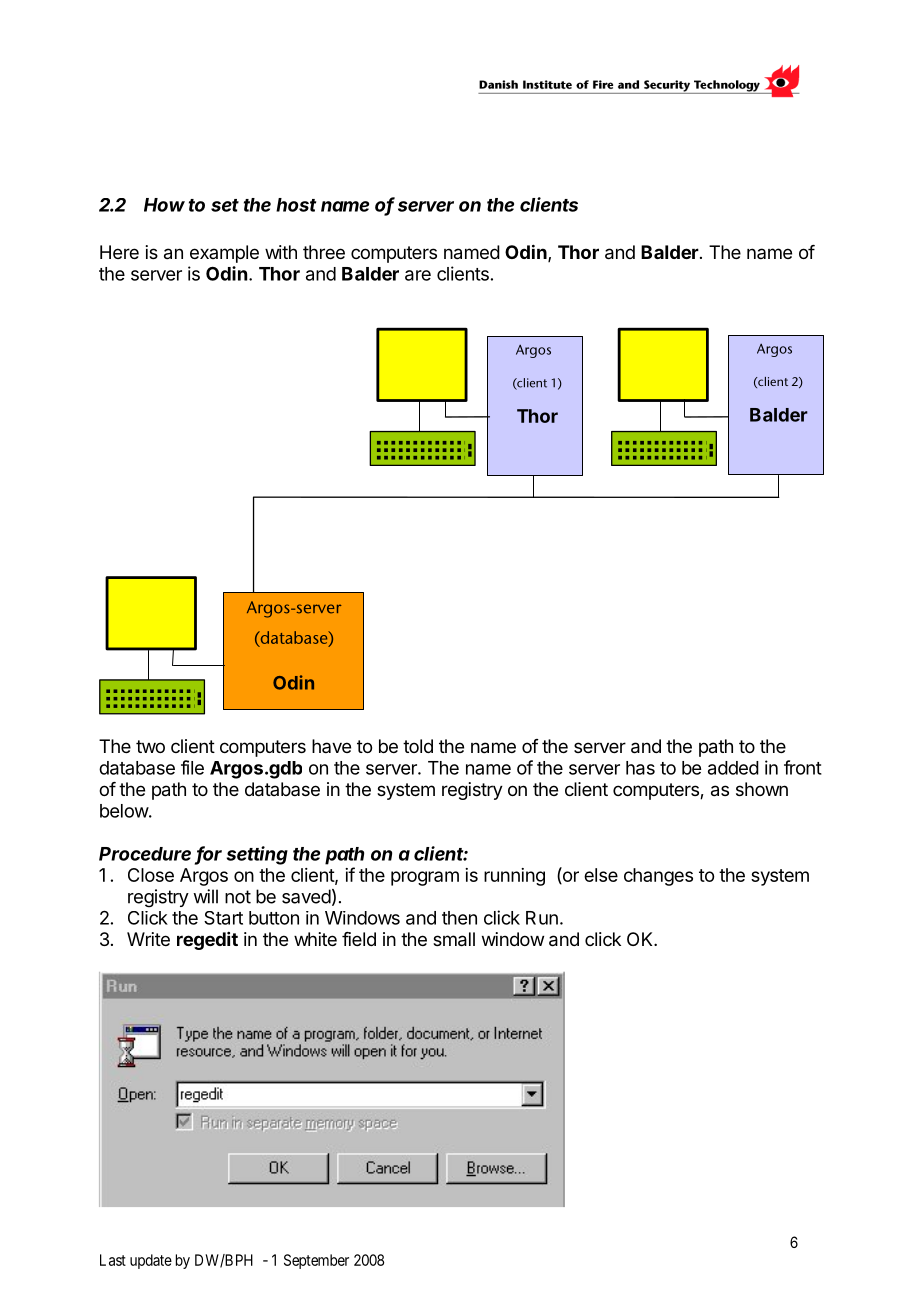 Image resolution: width=924 pixels, height=1308 pixels. I want to click on example, so click(224, 254).
